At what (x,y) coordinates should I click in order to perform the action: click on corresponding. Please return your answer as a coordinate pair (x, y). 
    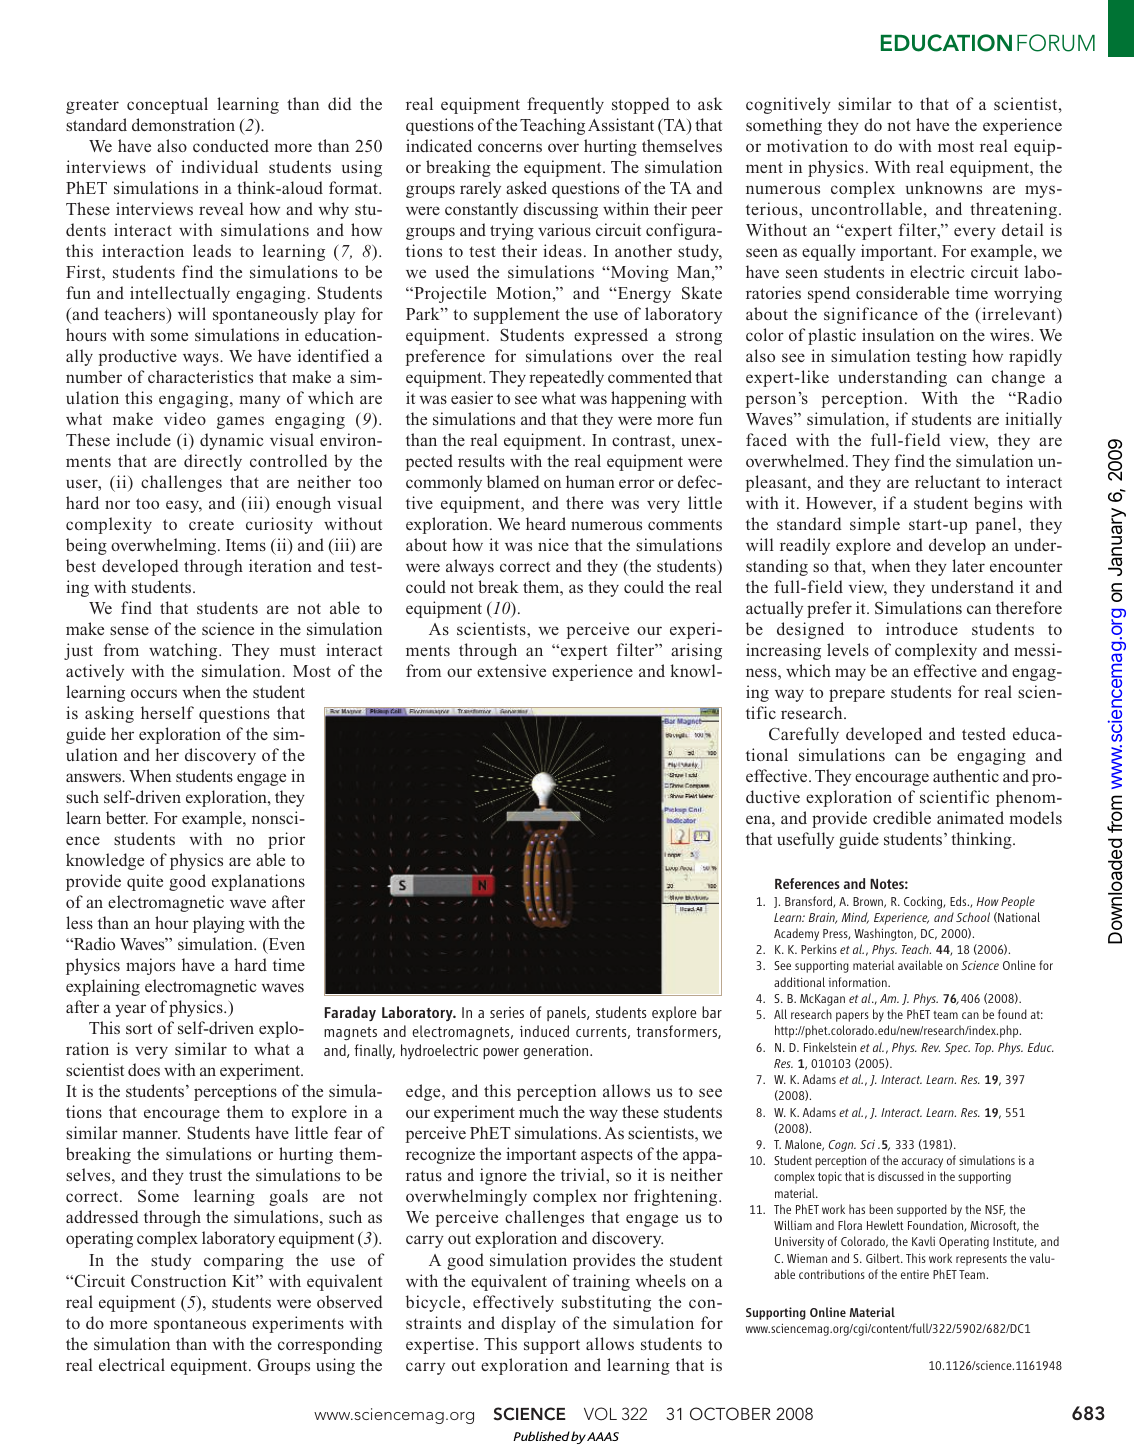
    Looking at the image, I should click on (330, 1345).
